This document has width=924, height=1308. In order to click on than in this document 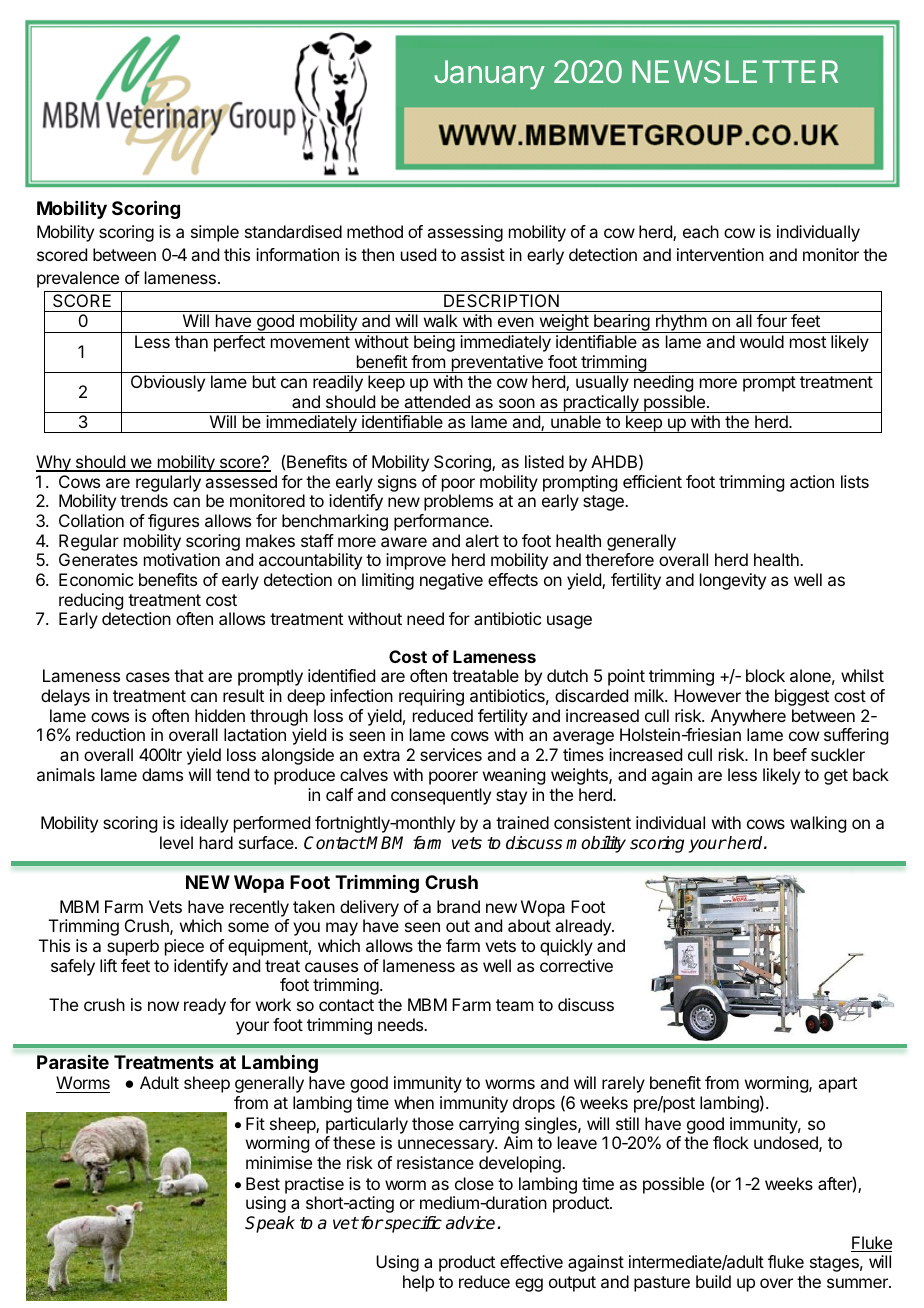, I will do `click(191, 341)`.
